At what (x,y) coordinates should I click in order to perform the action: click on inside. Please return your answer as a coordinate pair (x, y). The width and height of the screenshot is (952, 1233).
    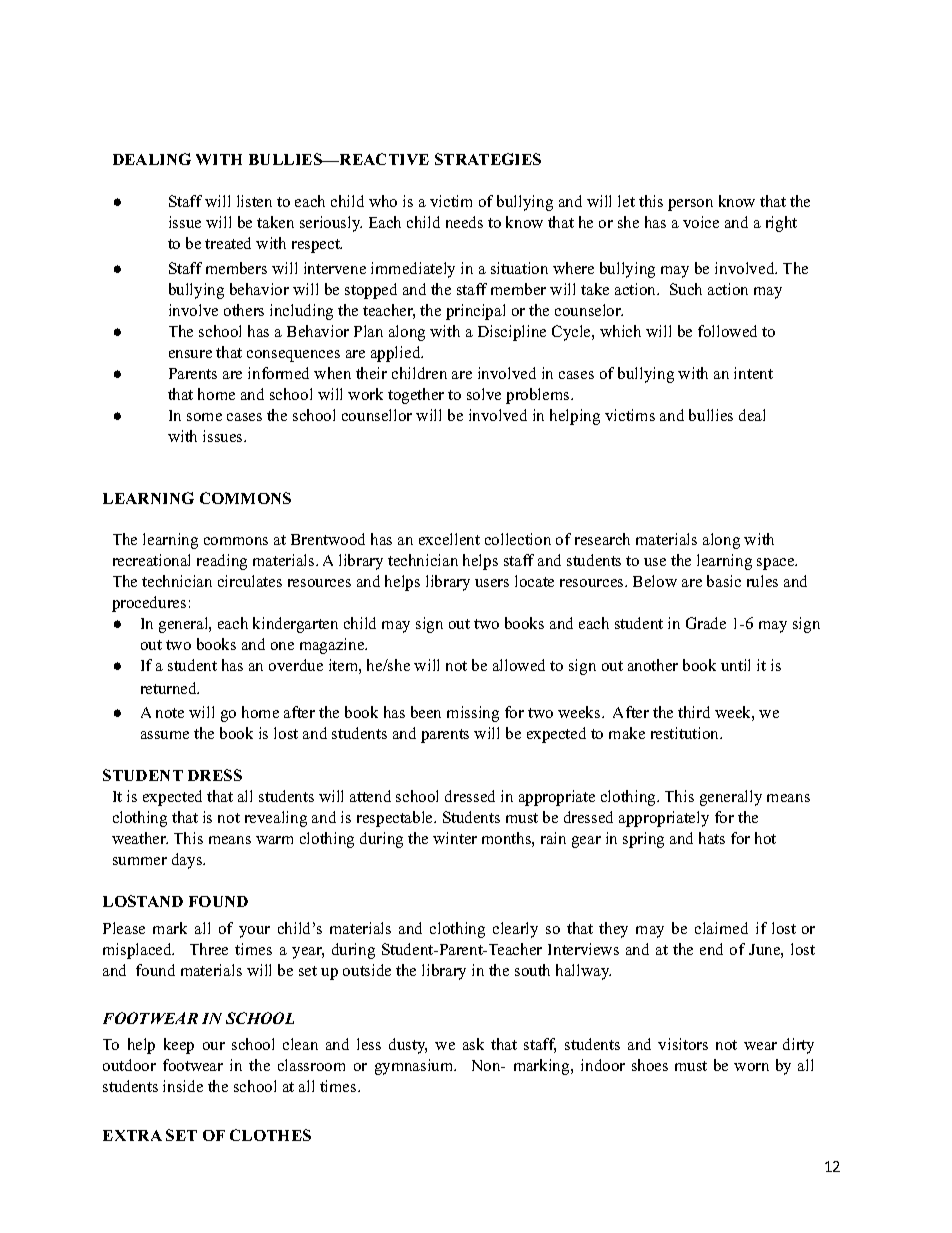
    Looking at the image, I should click on (183, 1086).
